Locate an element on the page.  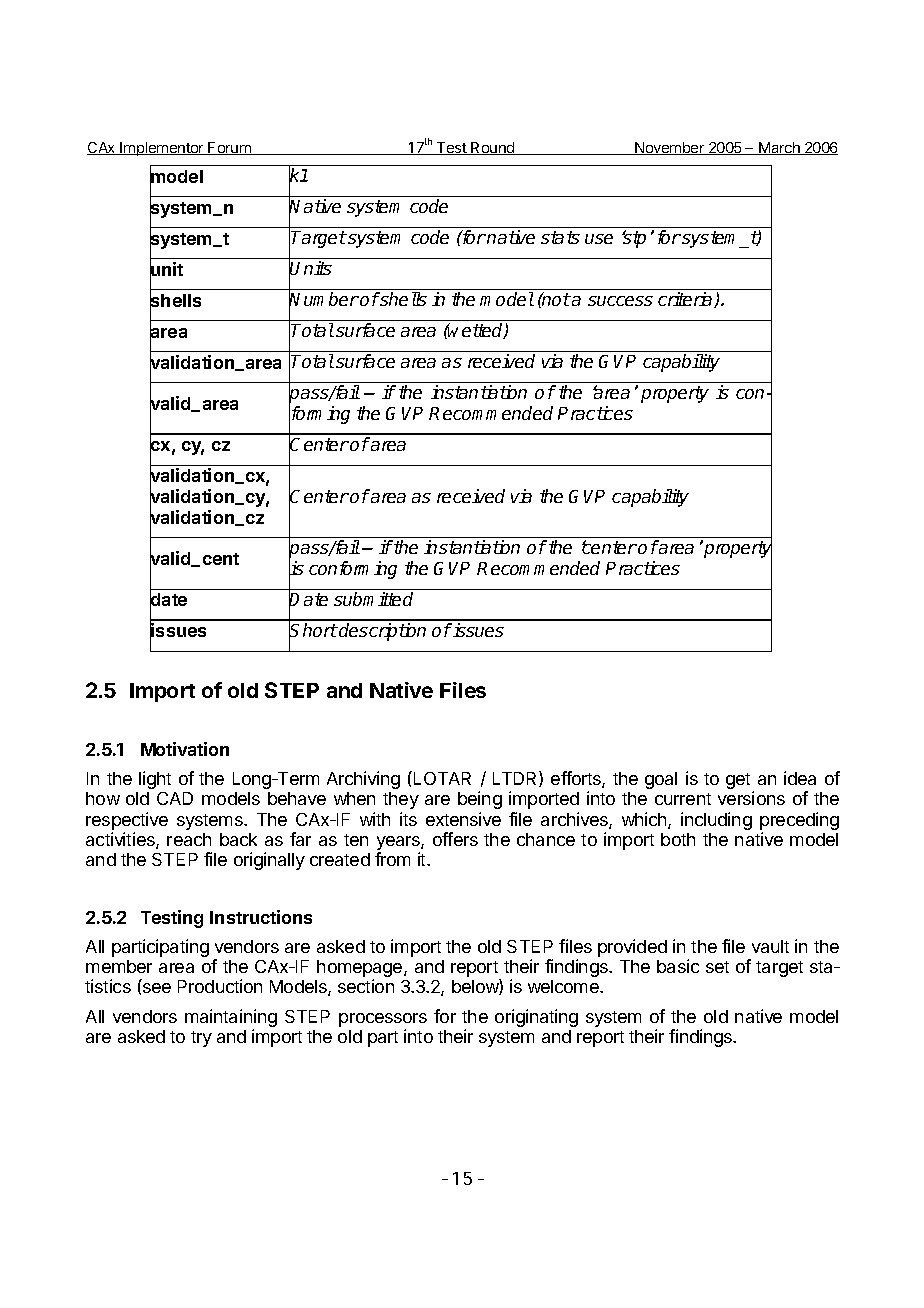
submitted is located at coordinates (373, 599).
